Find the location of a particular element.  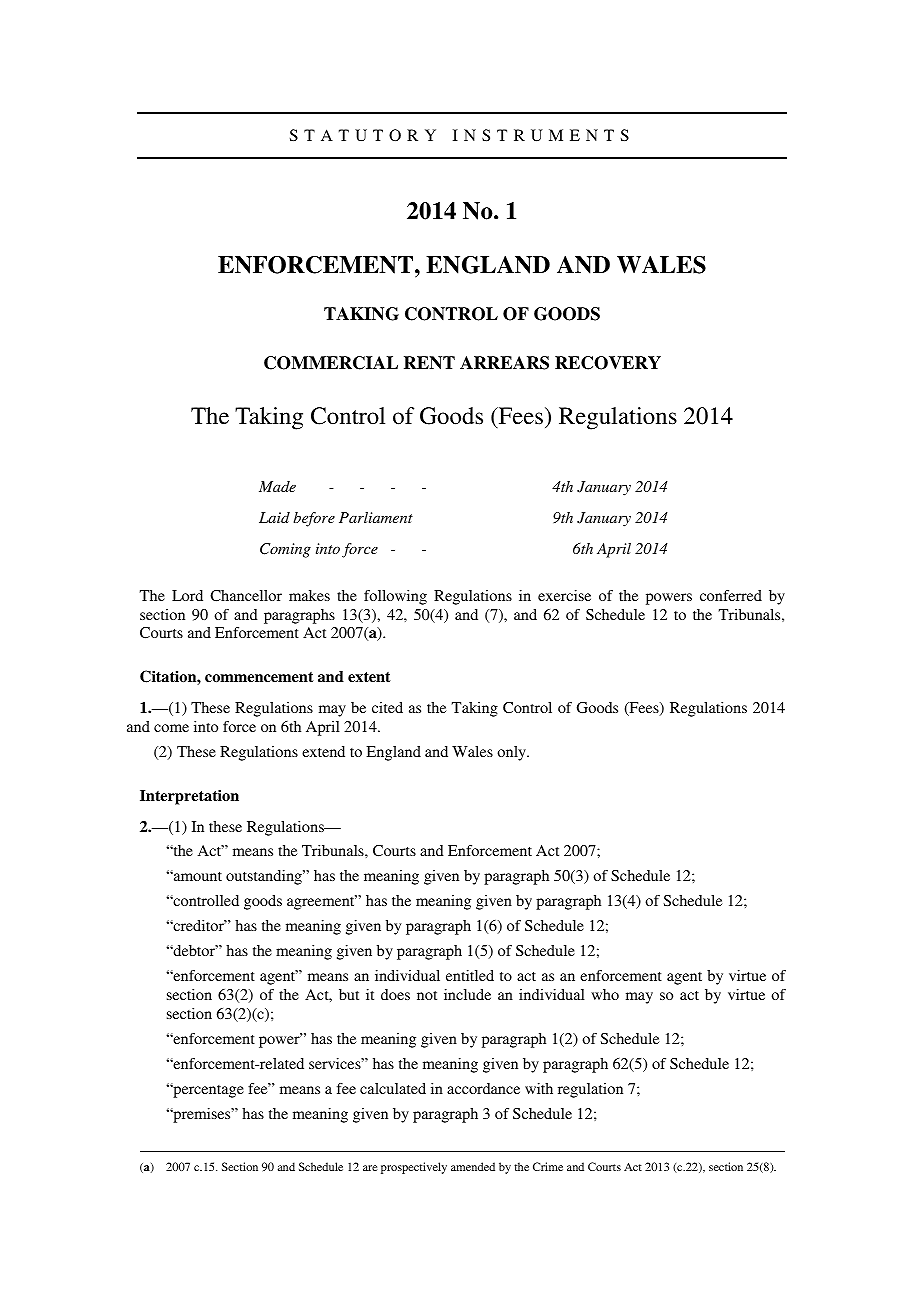

conferred is located at coordinates (731, 595).
